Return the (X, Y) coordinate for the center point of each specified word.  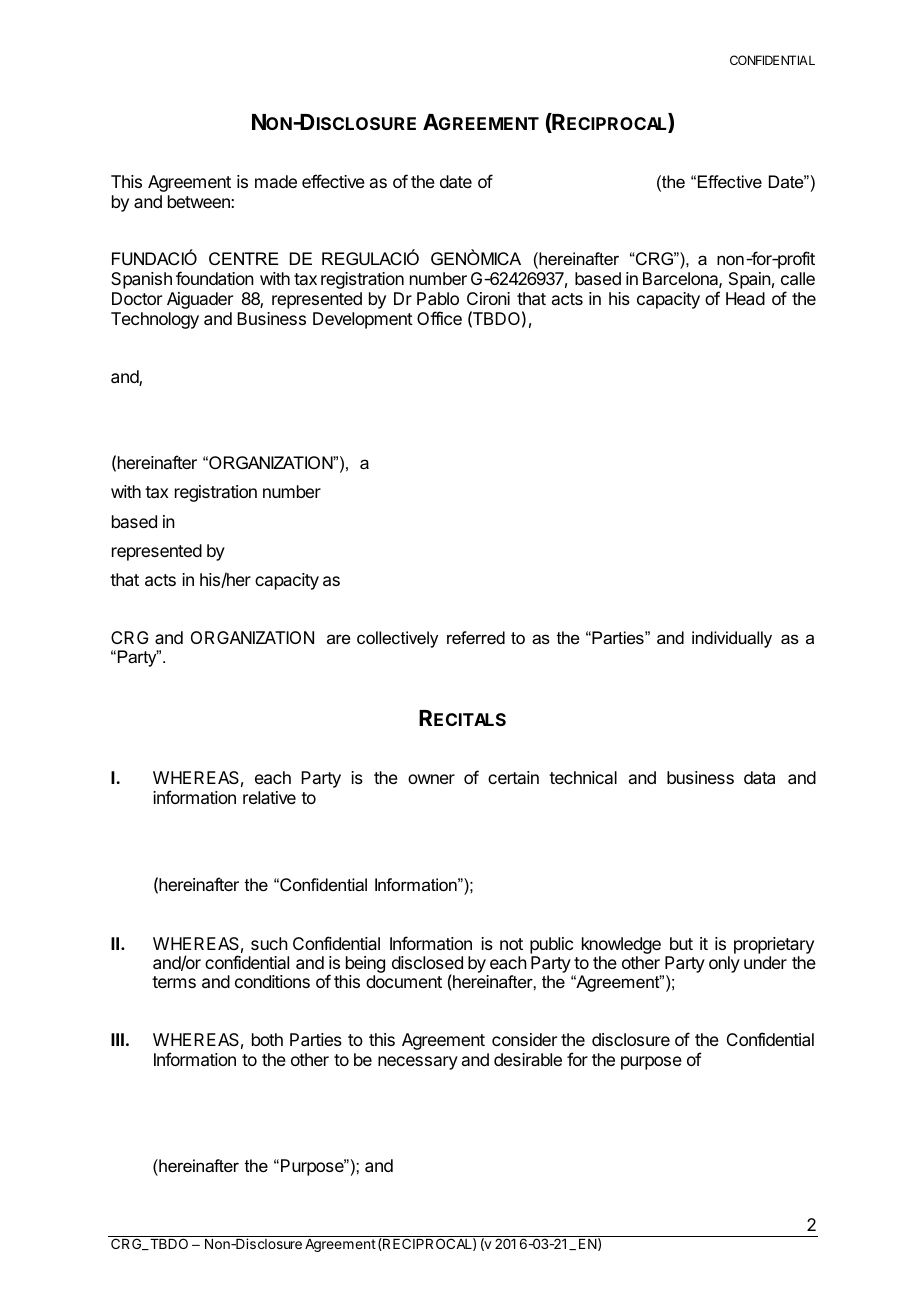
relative (269, 797)
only (724, 964)
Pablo (438, 298)
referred (476, 637)
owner (431, 779)
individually (732, 639)
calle (798, 278)
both (267, 1039)
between (200, 201)
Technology (155, 320)
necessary (418, 1063)
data (759, 777)
